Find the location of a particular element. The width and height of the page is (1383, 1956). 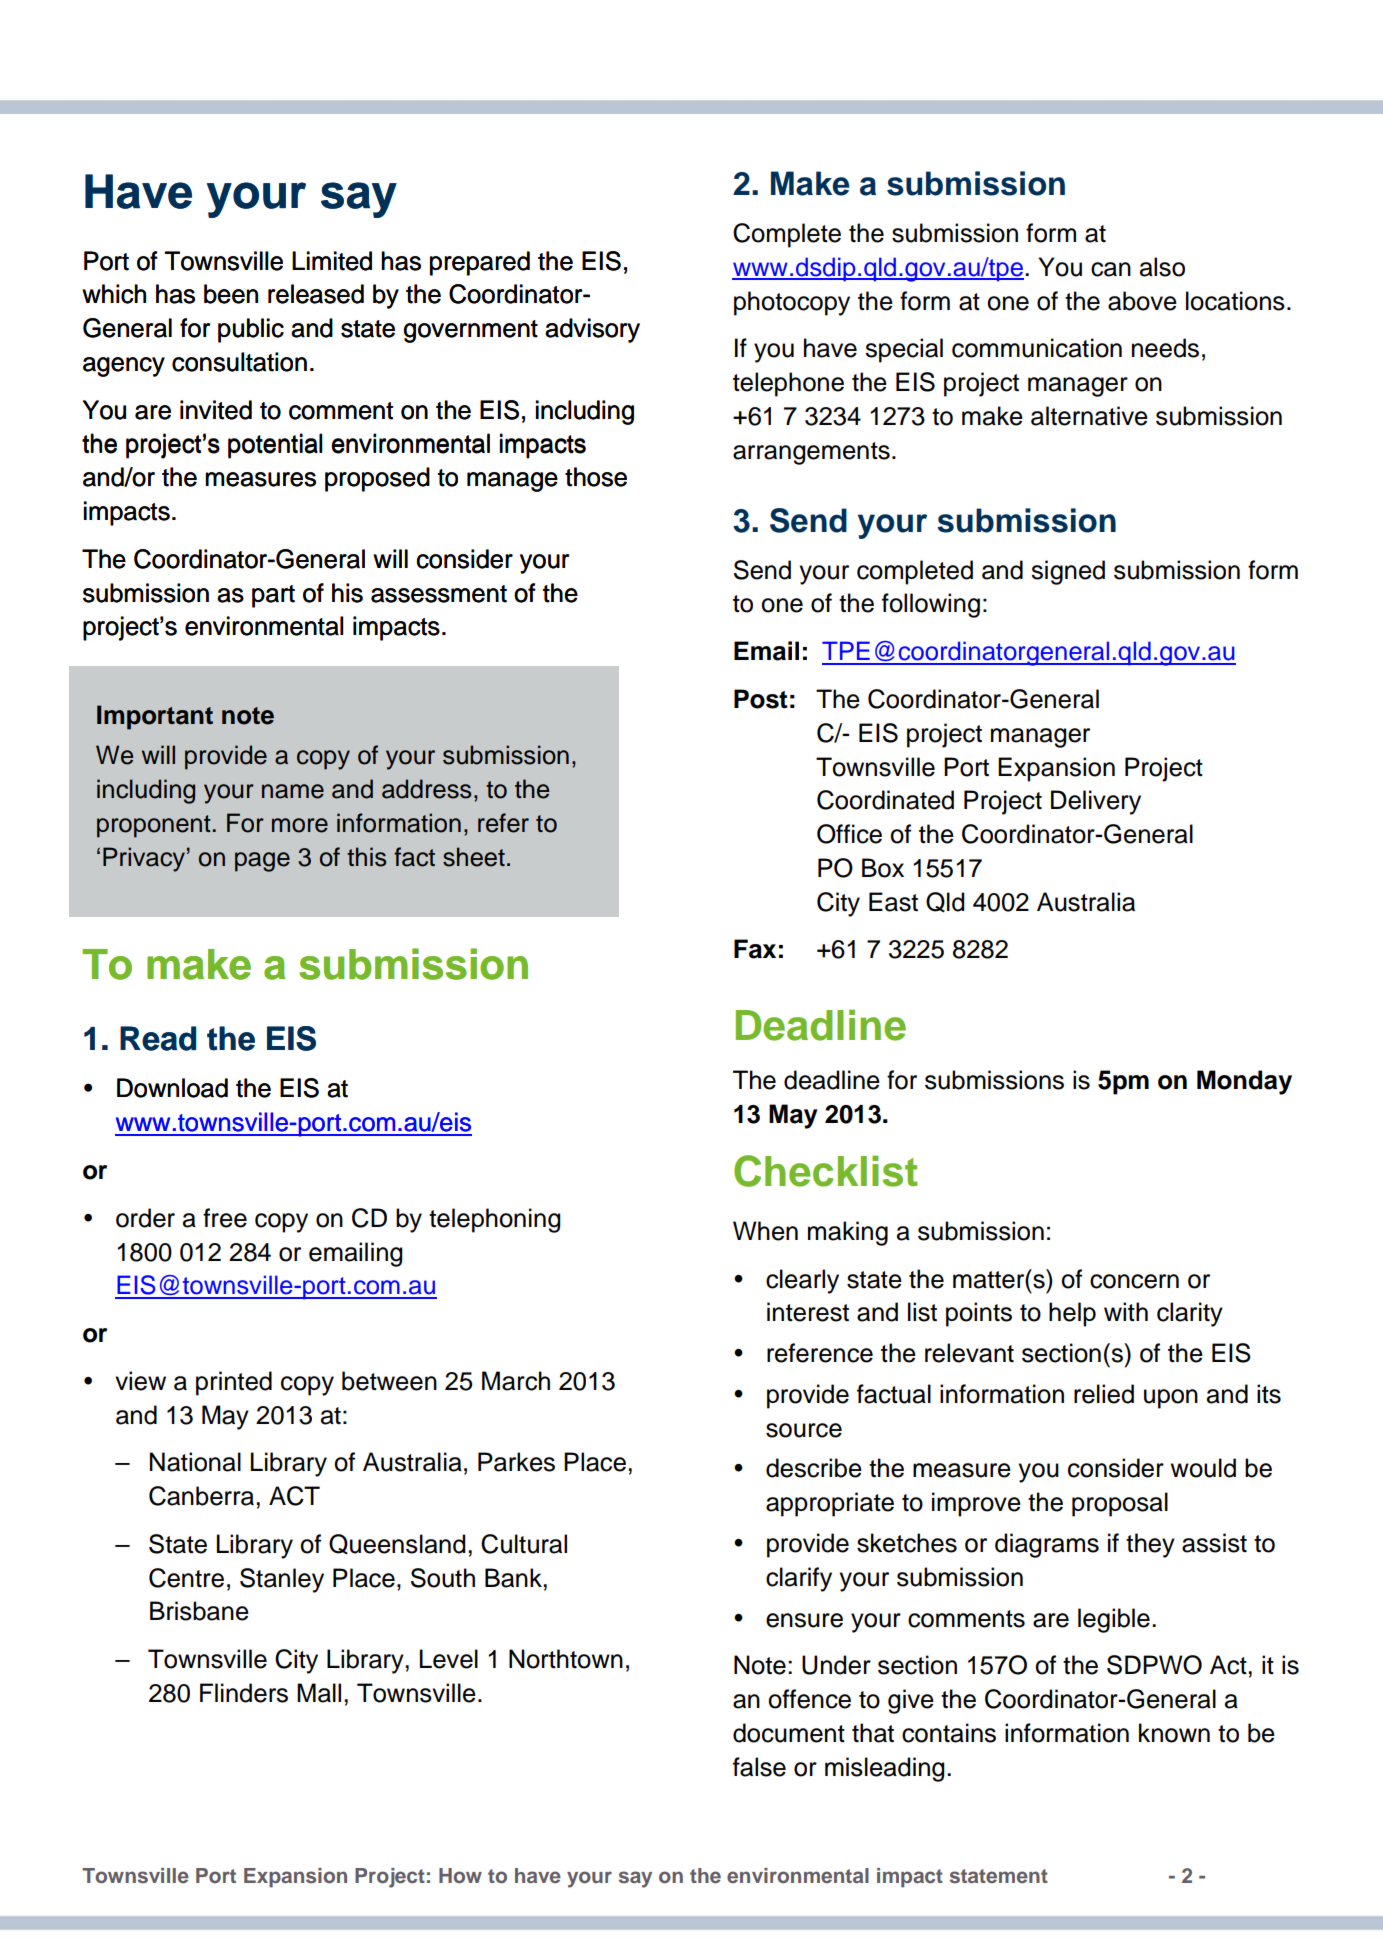

public is located at coordinates (251, 330).
